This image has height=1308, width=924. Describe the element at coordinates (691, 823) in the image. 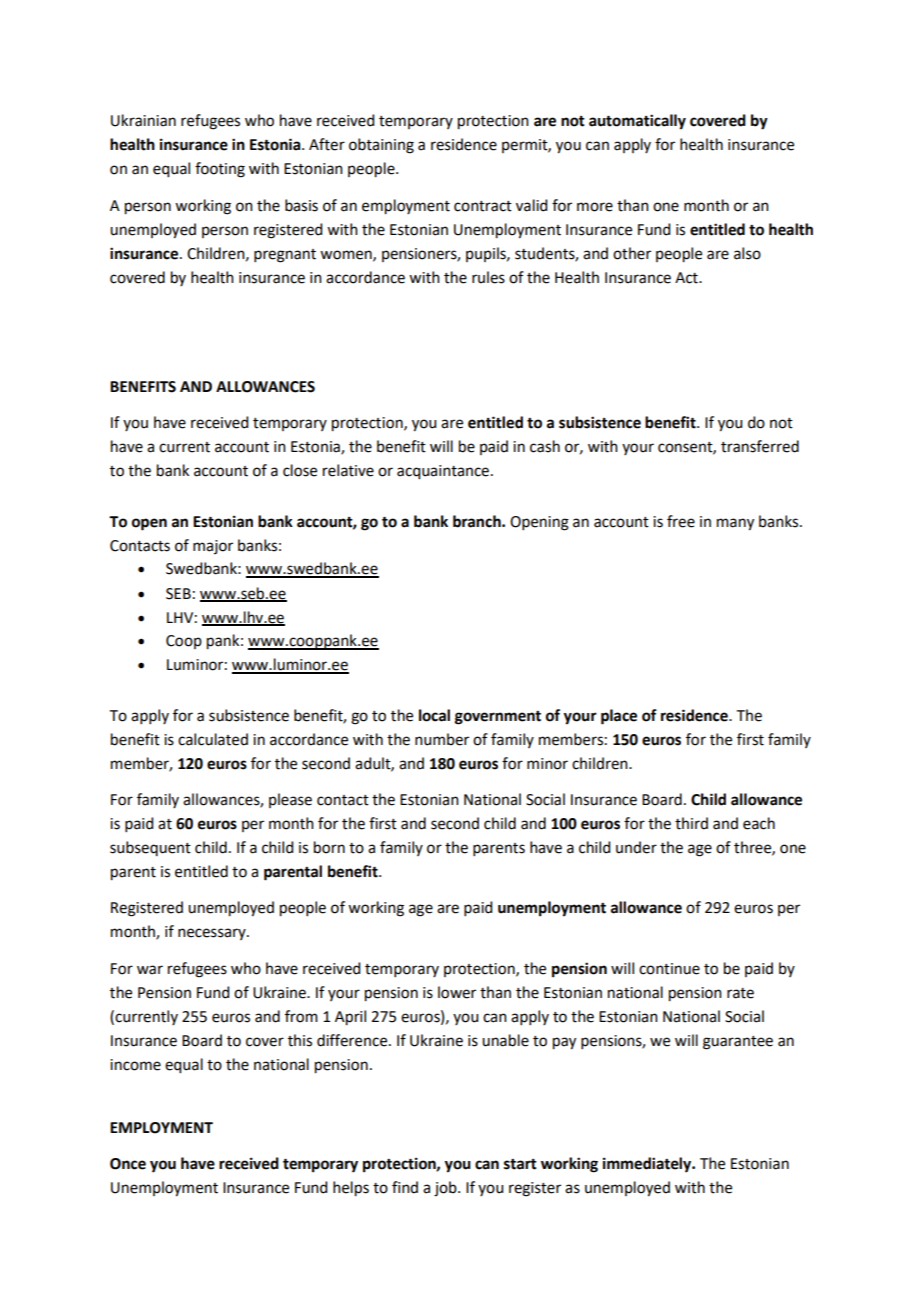

I see `third` at that location.
